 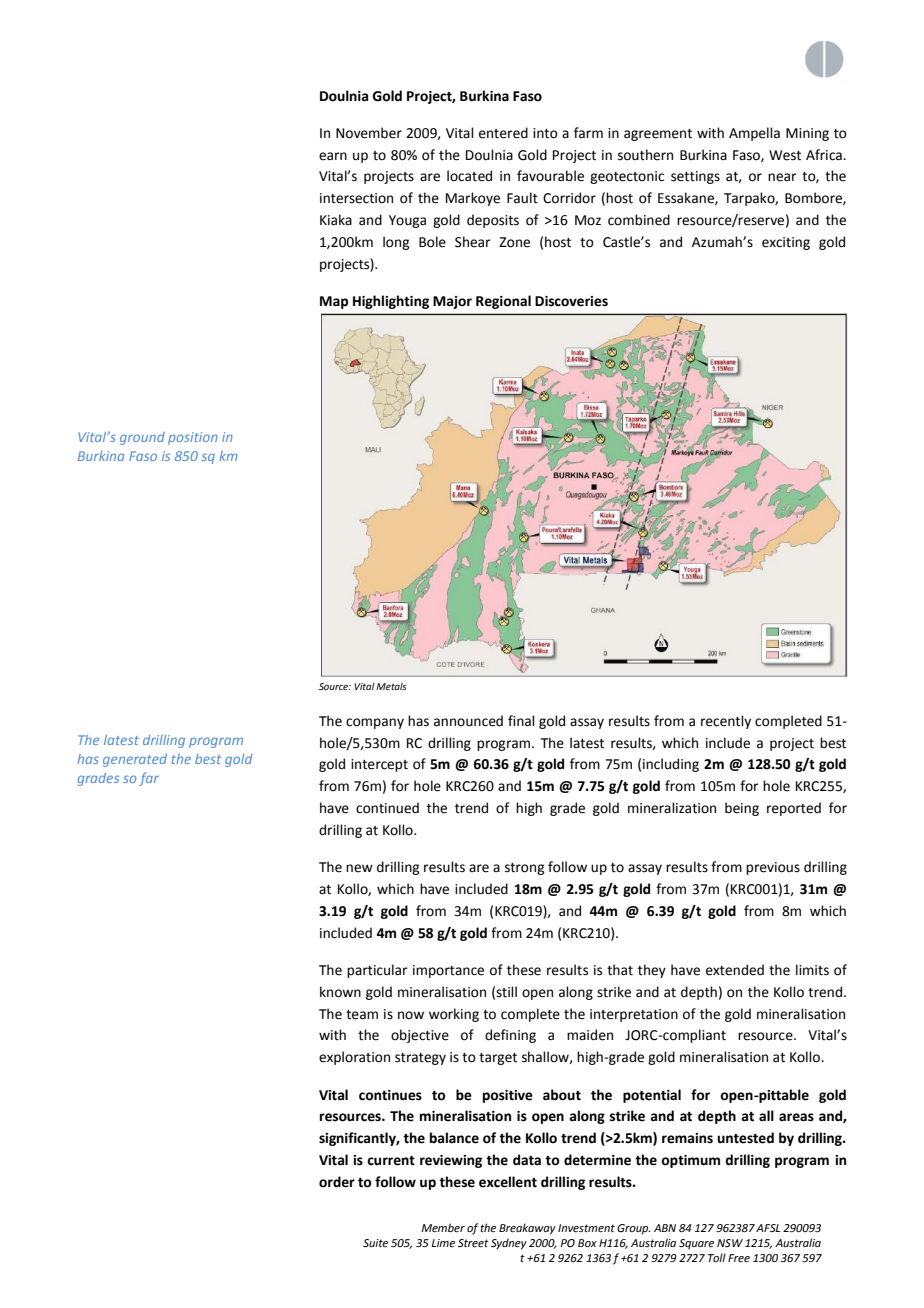 I want to click on recently, so click(x=726, y=722).
